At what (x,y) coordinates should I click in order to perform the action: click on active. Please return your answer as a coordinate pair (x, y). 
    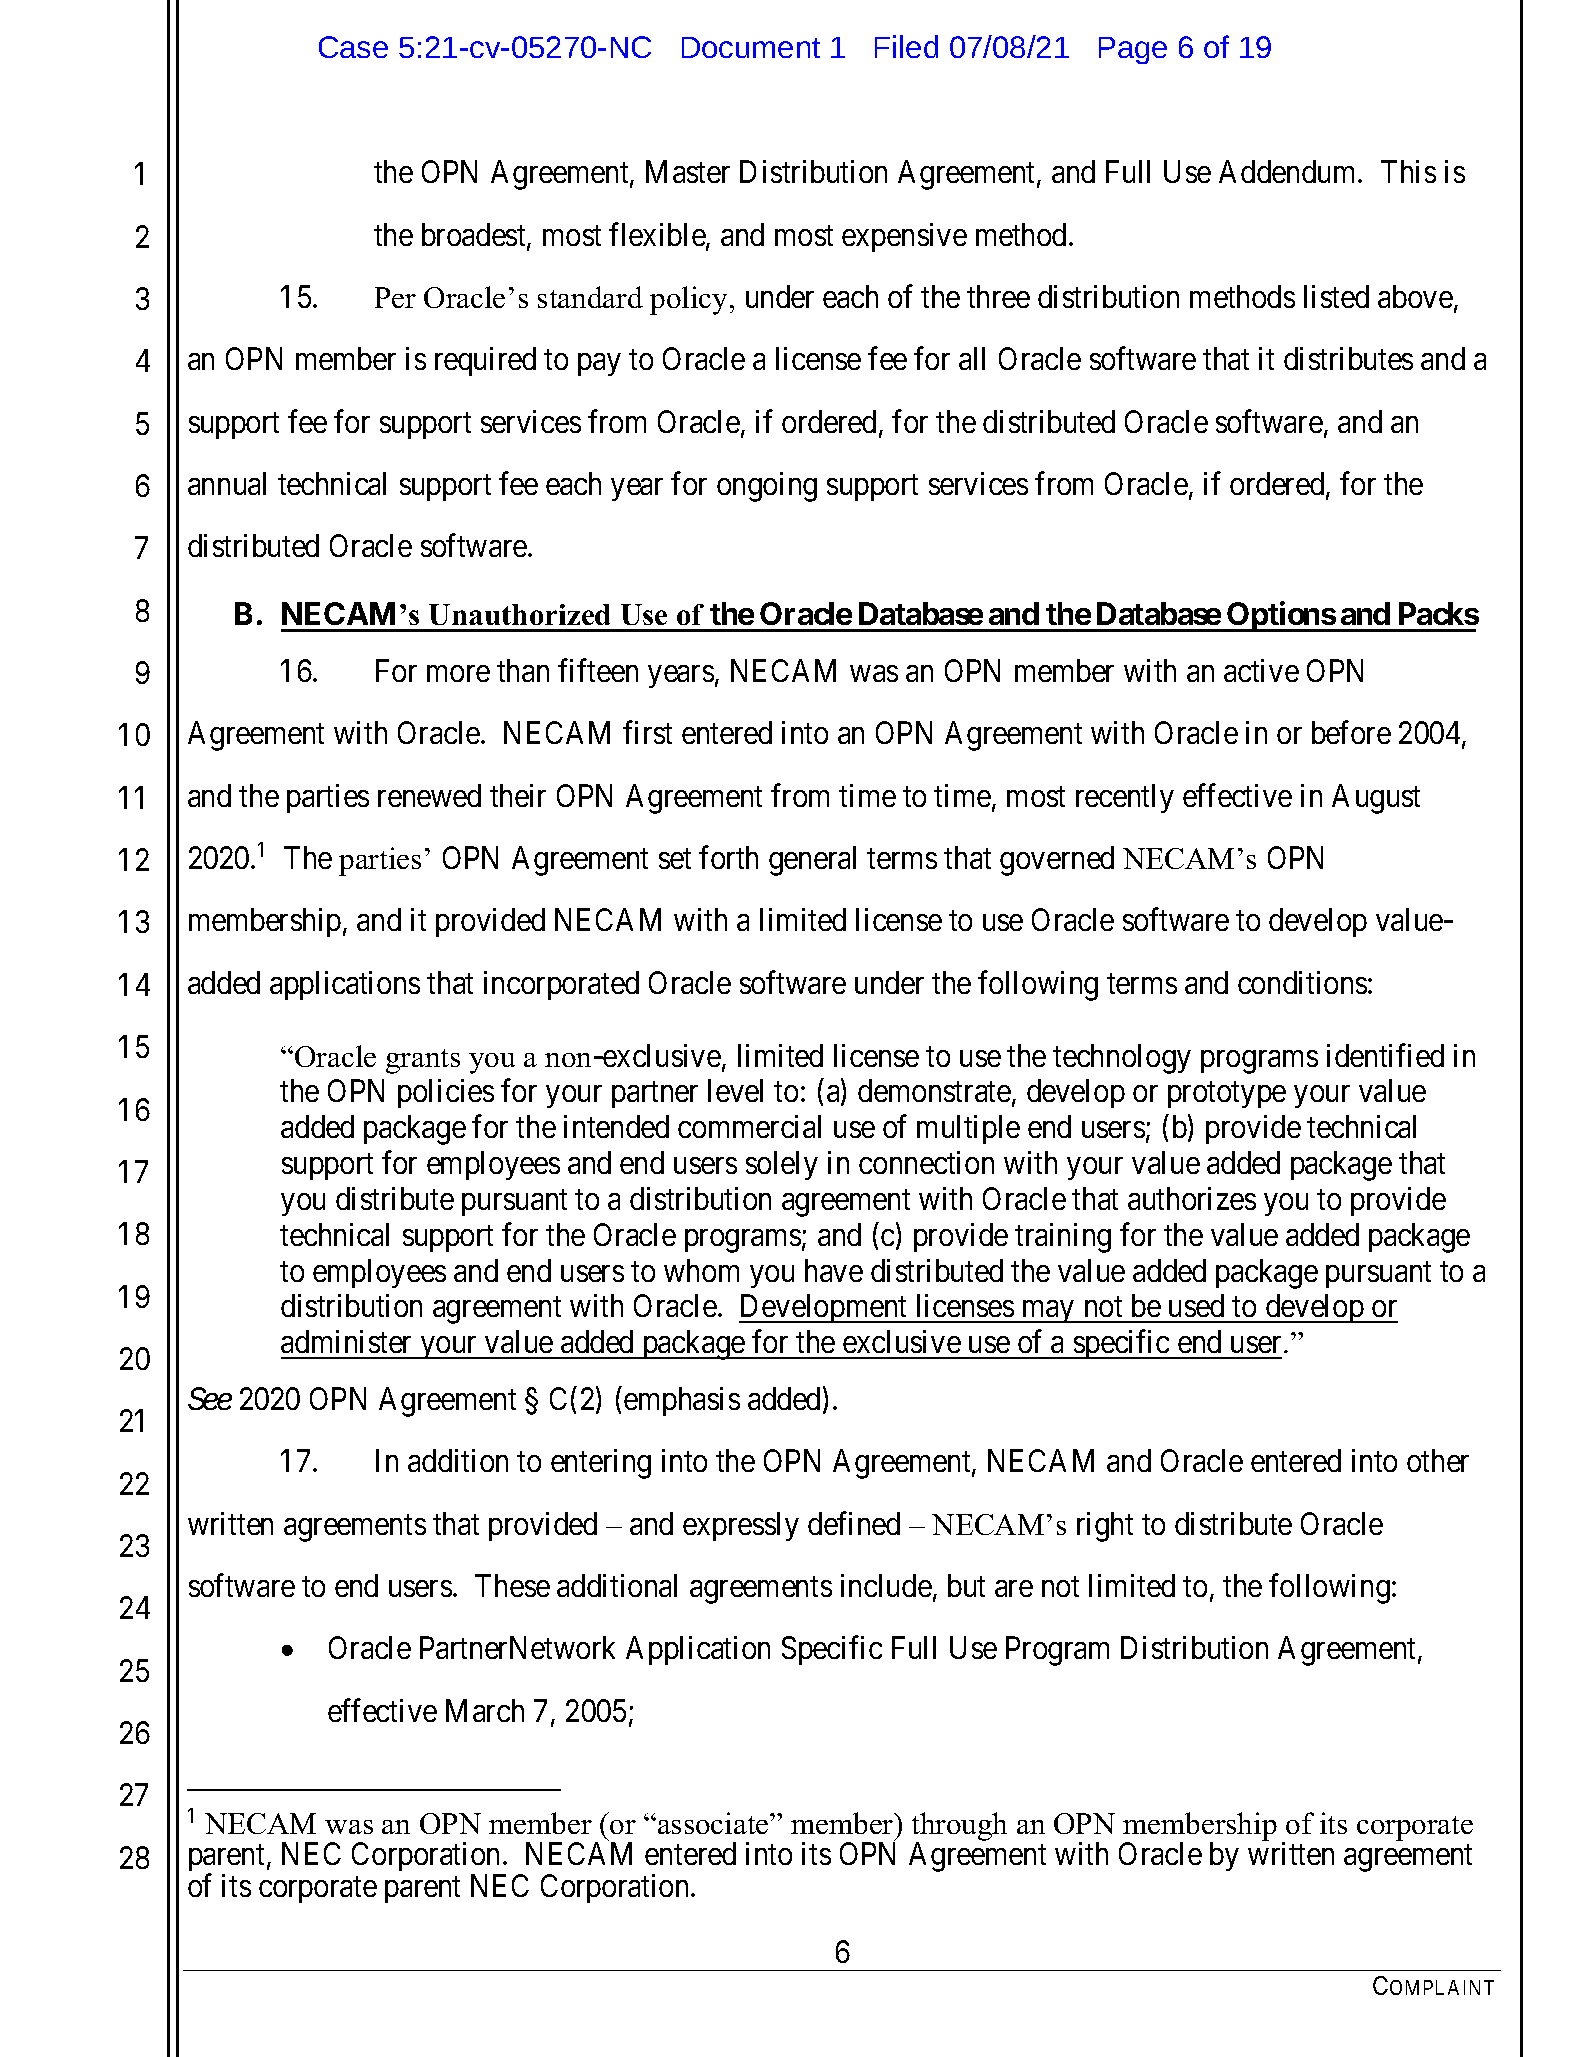
    Looking at the image, I should click on (1261, 670).
